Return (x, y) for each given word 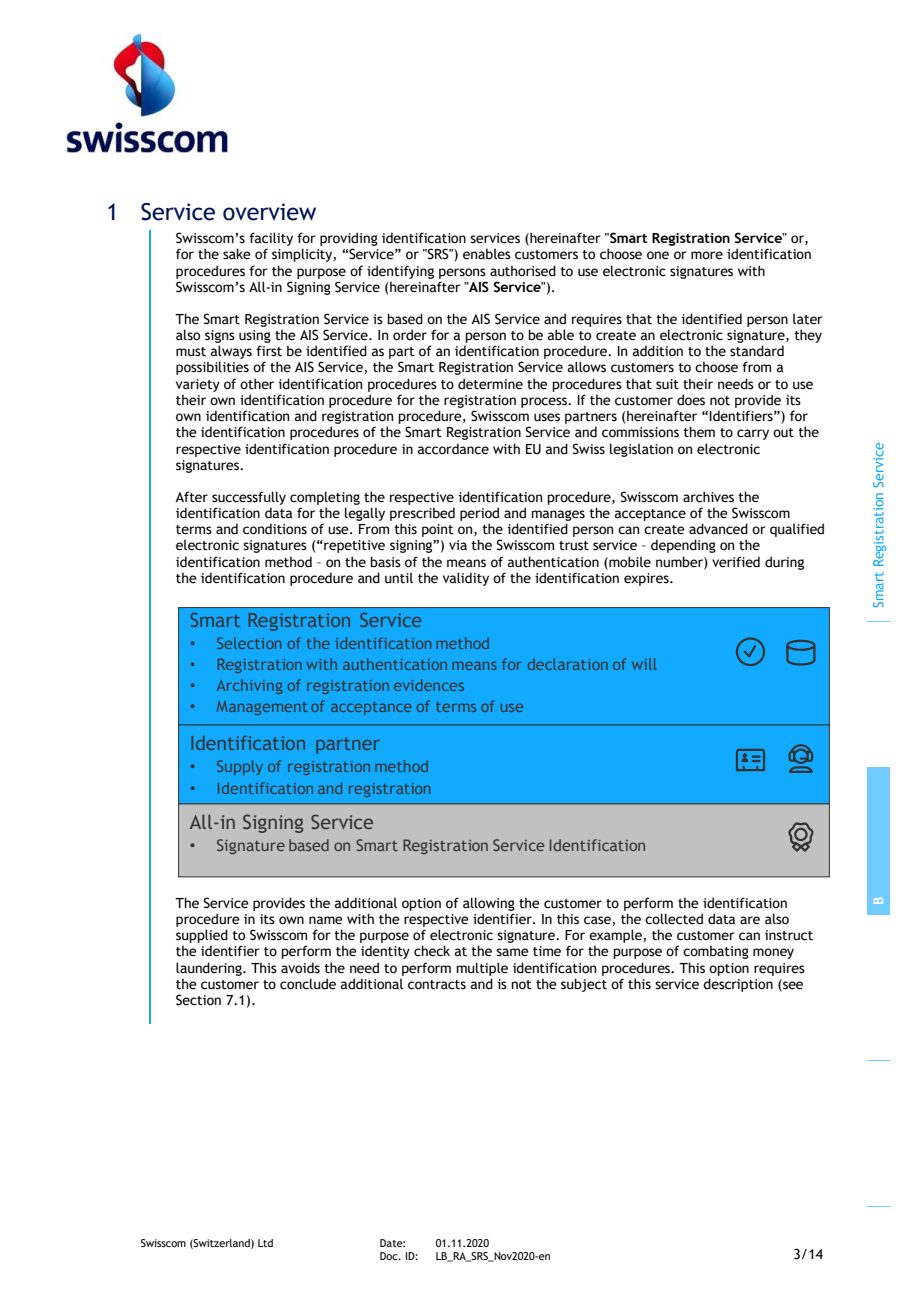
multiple (482, 969)
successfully (249, 498)
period (479, 514)
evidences (429, 685)
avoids (300, 968)
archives (708, 497)
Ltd (265, 1243)
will (644, 664)
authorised (523, 271)
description (738, 985)
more (707, 255)
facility (271, 240)
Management (262, 708)
